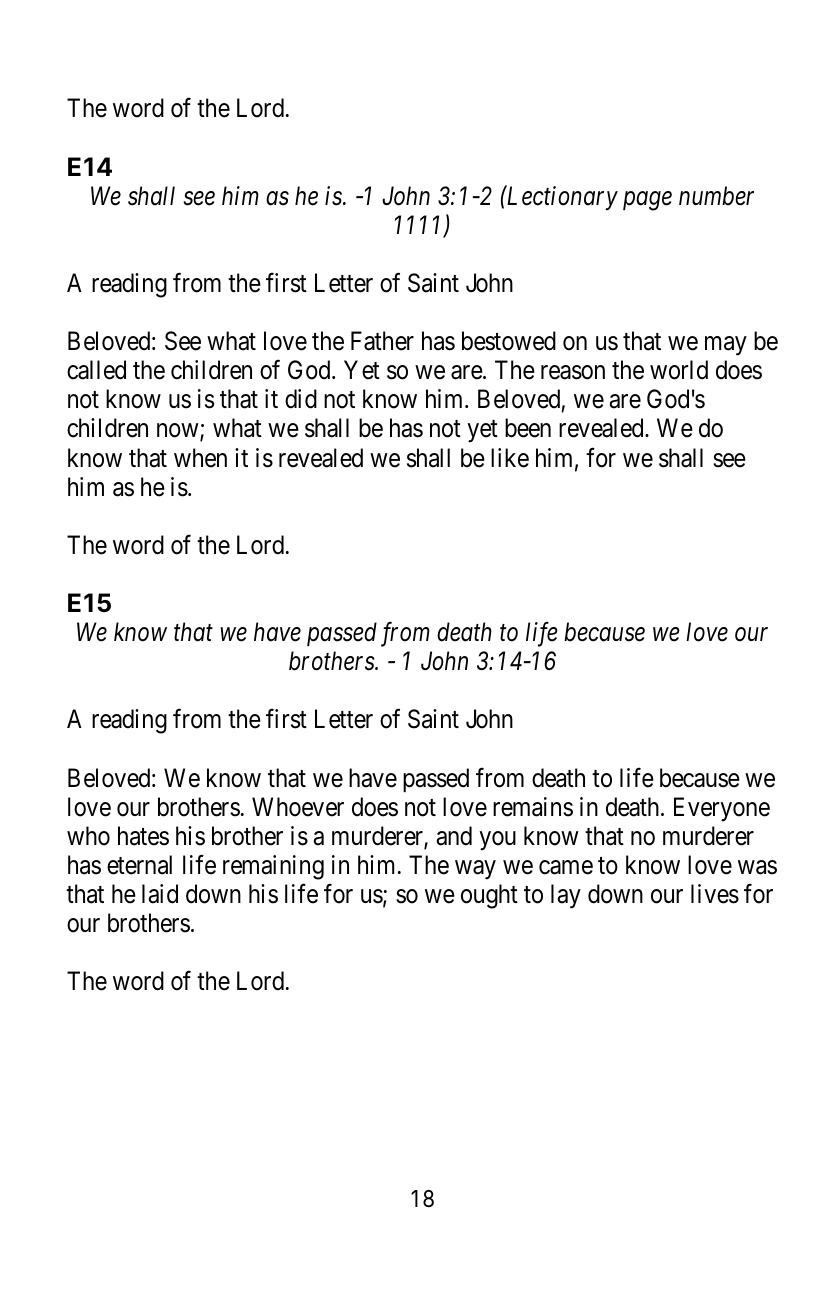  Describe the element at coordinates (757, 867) in the screenshot. I see `was` at that location.
